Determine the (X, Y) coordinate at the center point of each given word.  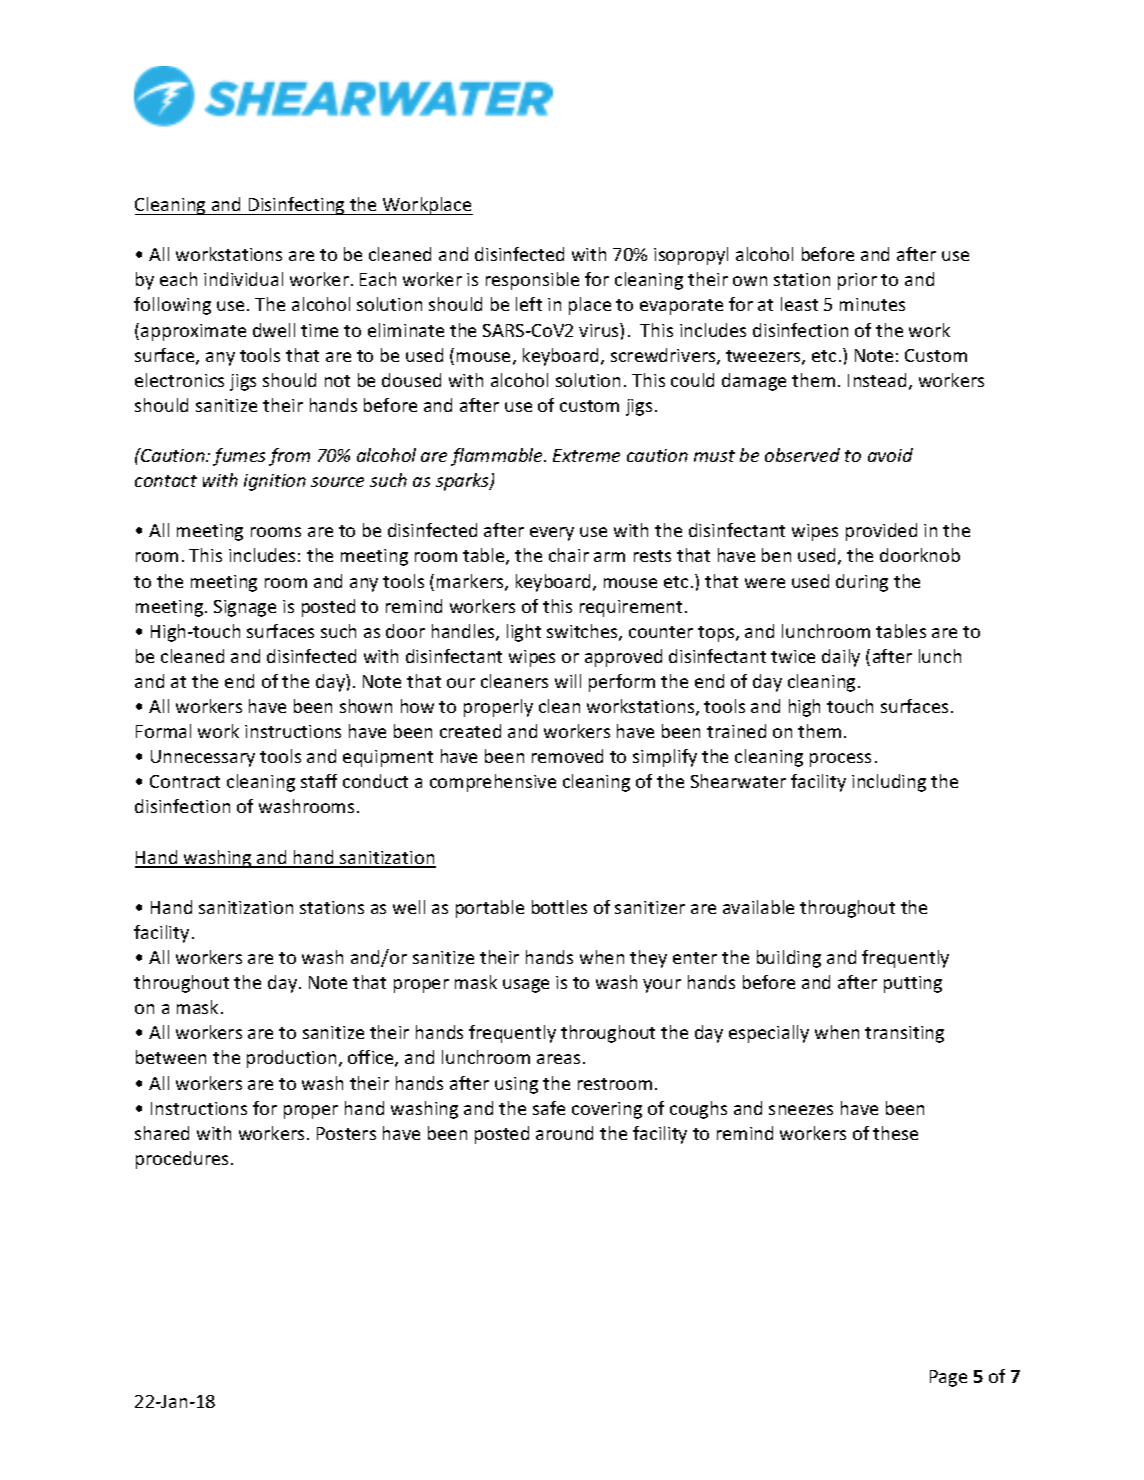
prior (857, 281)
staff (319, 781)
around (564, 1133)
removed (567, 756)
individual (243, 279)
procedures (182, 1160)
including (889, 783)
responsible (532, 281)
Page (948, 1378)
